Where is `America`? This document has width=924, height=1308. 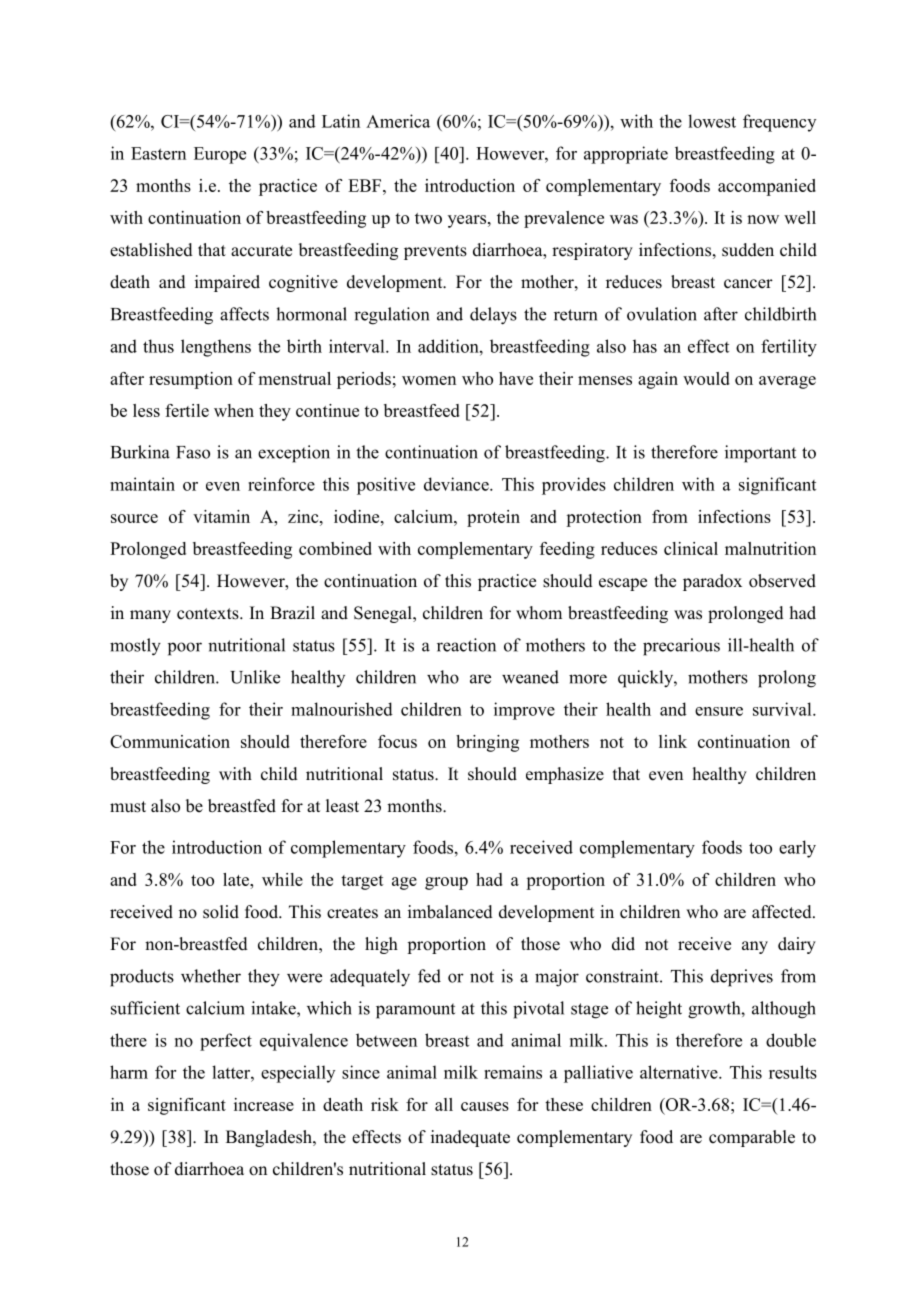 America is located at coordinates (398, 121).
